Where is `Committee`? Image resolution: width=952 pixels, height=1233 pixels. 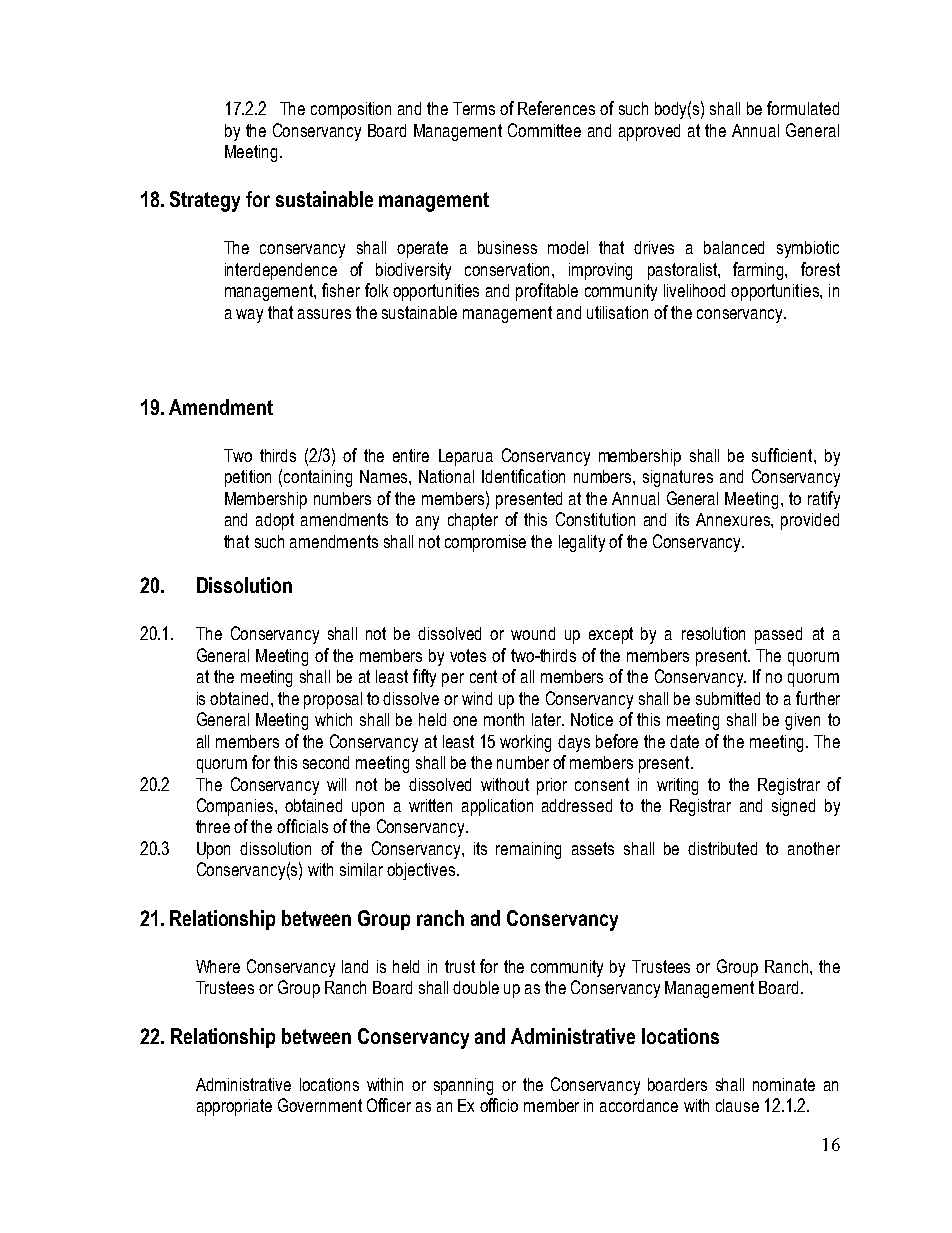 Committee is located at coordinates (544, 130).
